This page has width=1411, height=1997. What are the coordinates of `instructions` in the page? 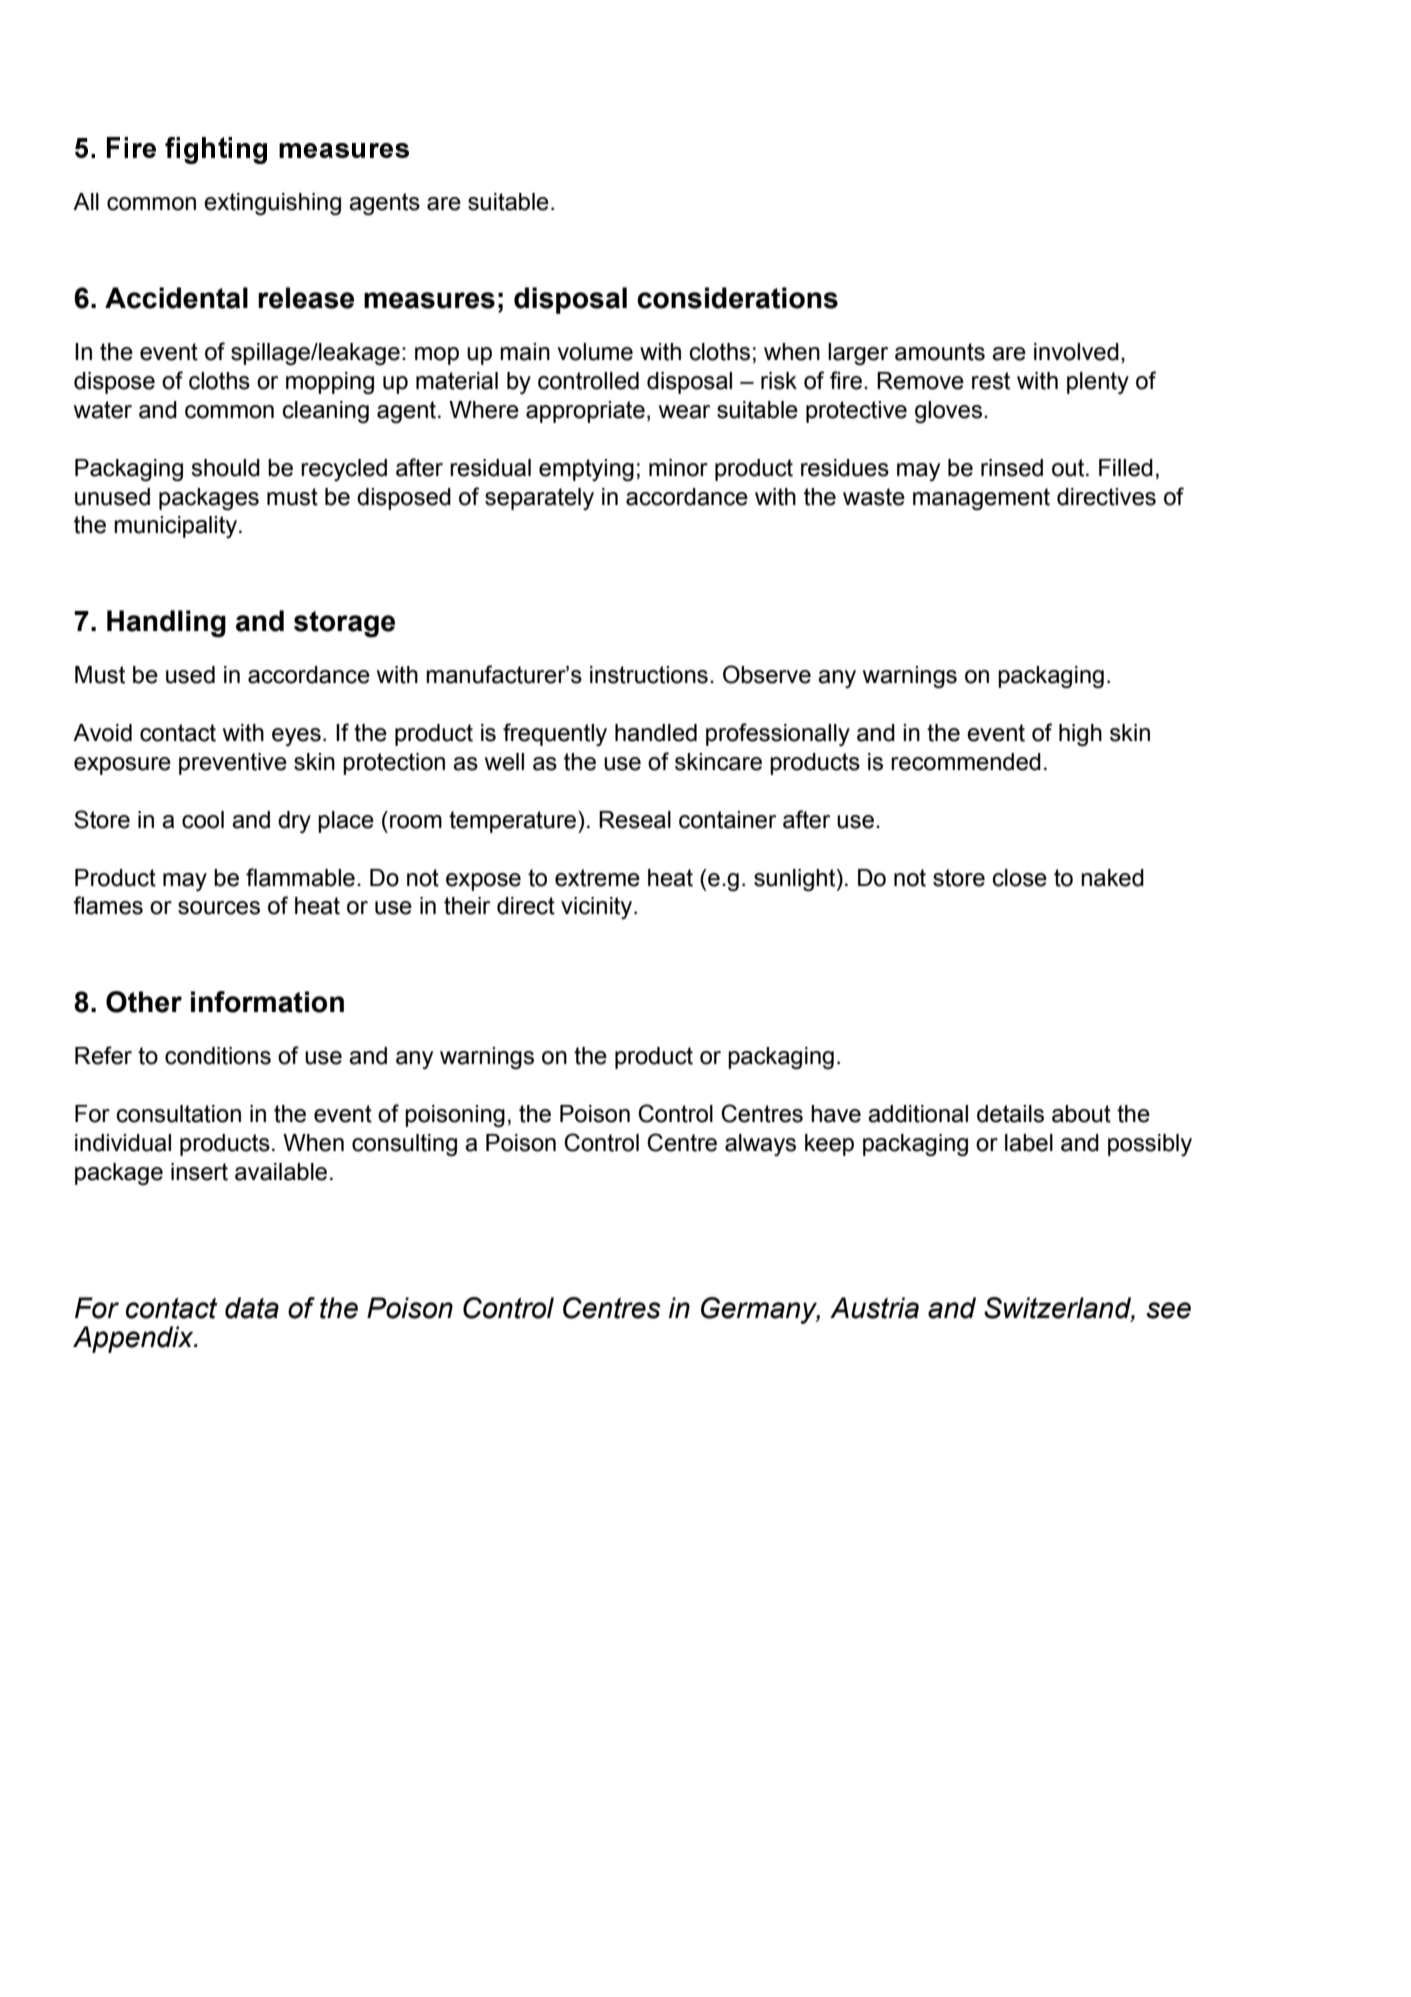 It's located at (649, 675).
